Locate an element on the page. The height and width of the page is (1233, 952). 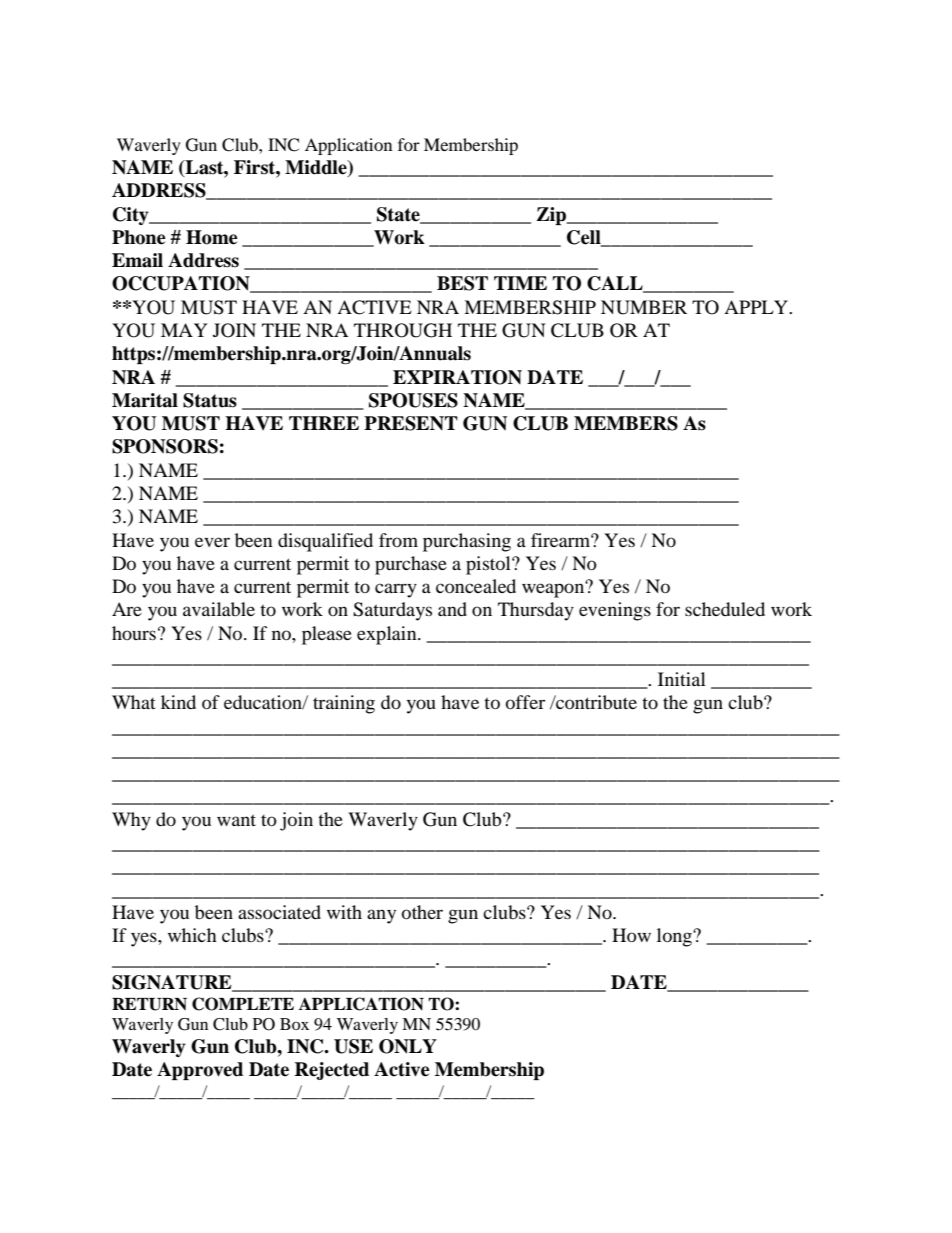
explain is located at coordinates (388, 635).
